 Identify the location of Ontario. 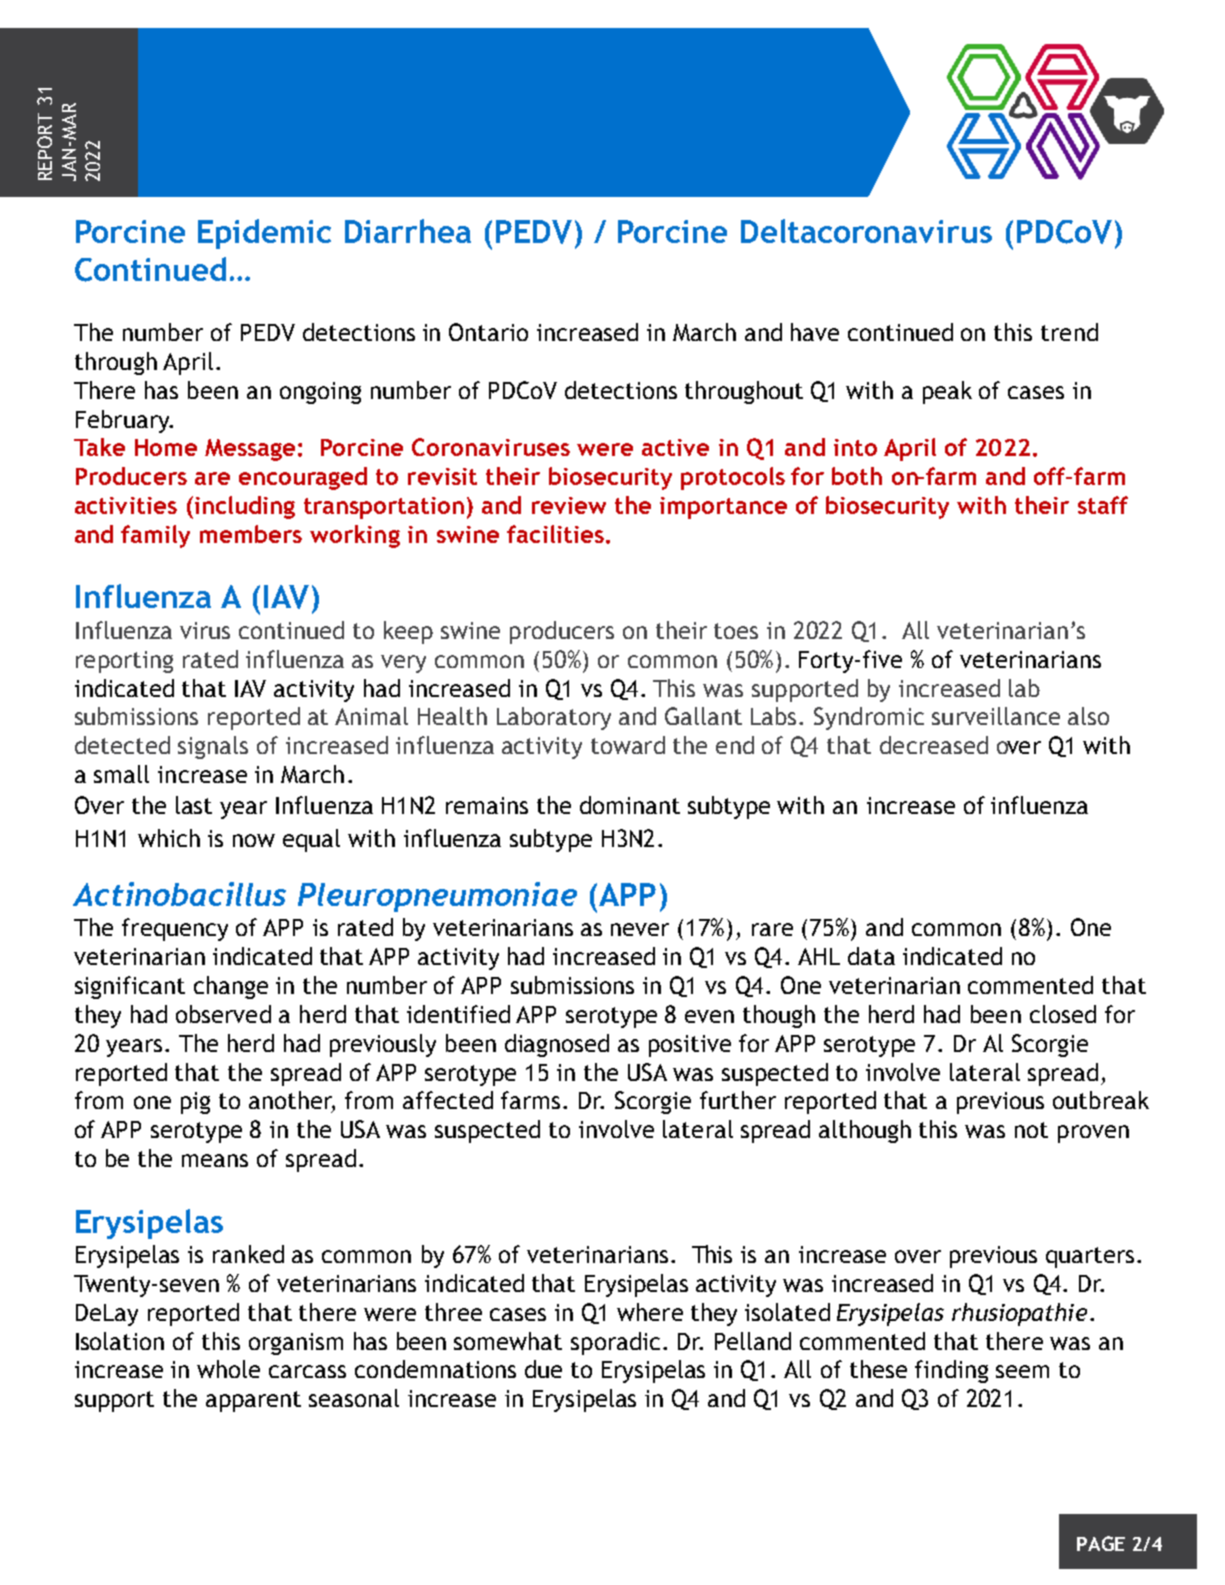
(488, 332).
